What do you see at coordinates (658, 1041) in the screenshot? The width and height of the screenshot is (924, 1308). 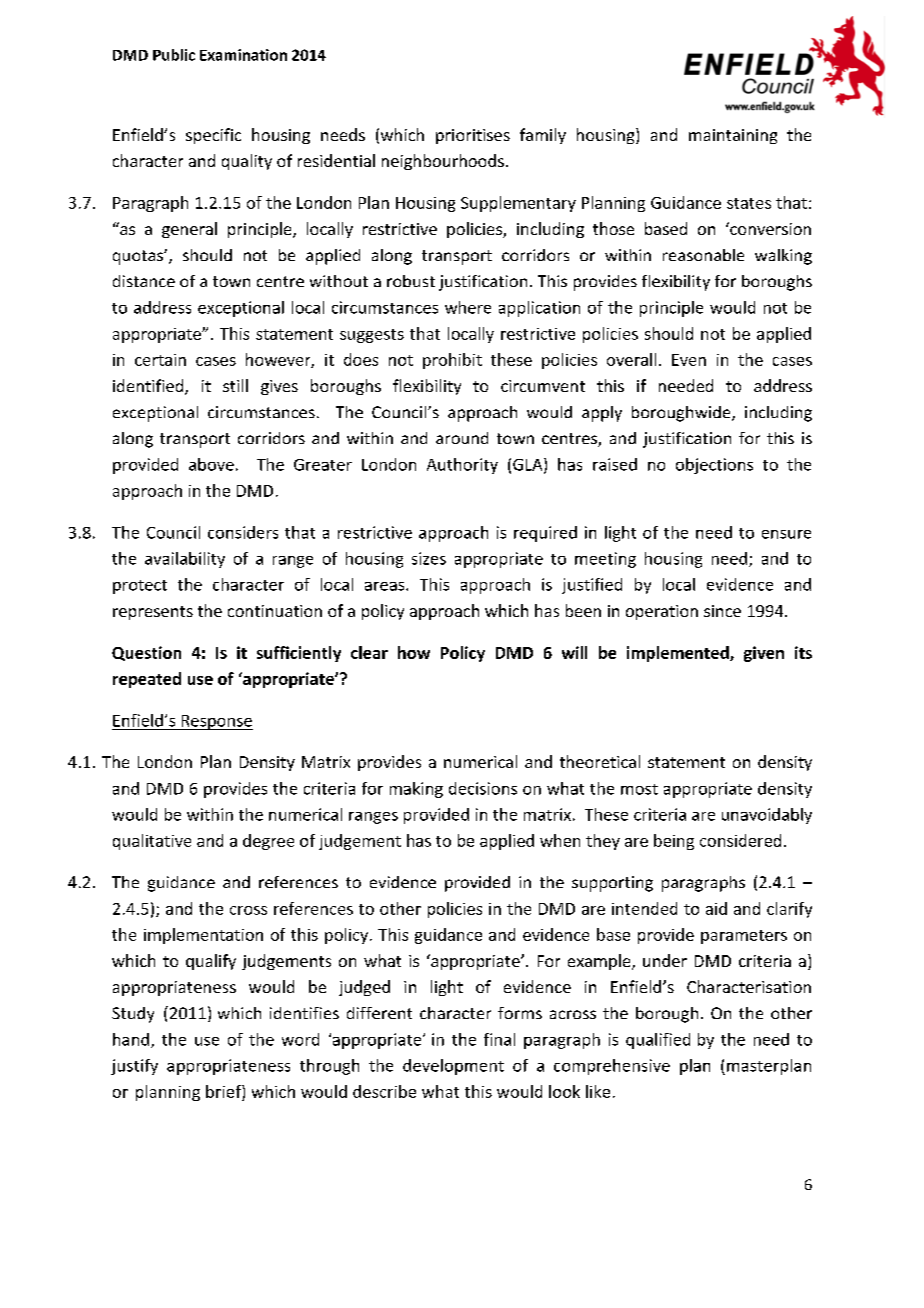 I see `qualified` at bounding box center [658, 1041].
